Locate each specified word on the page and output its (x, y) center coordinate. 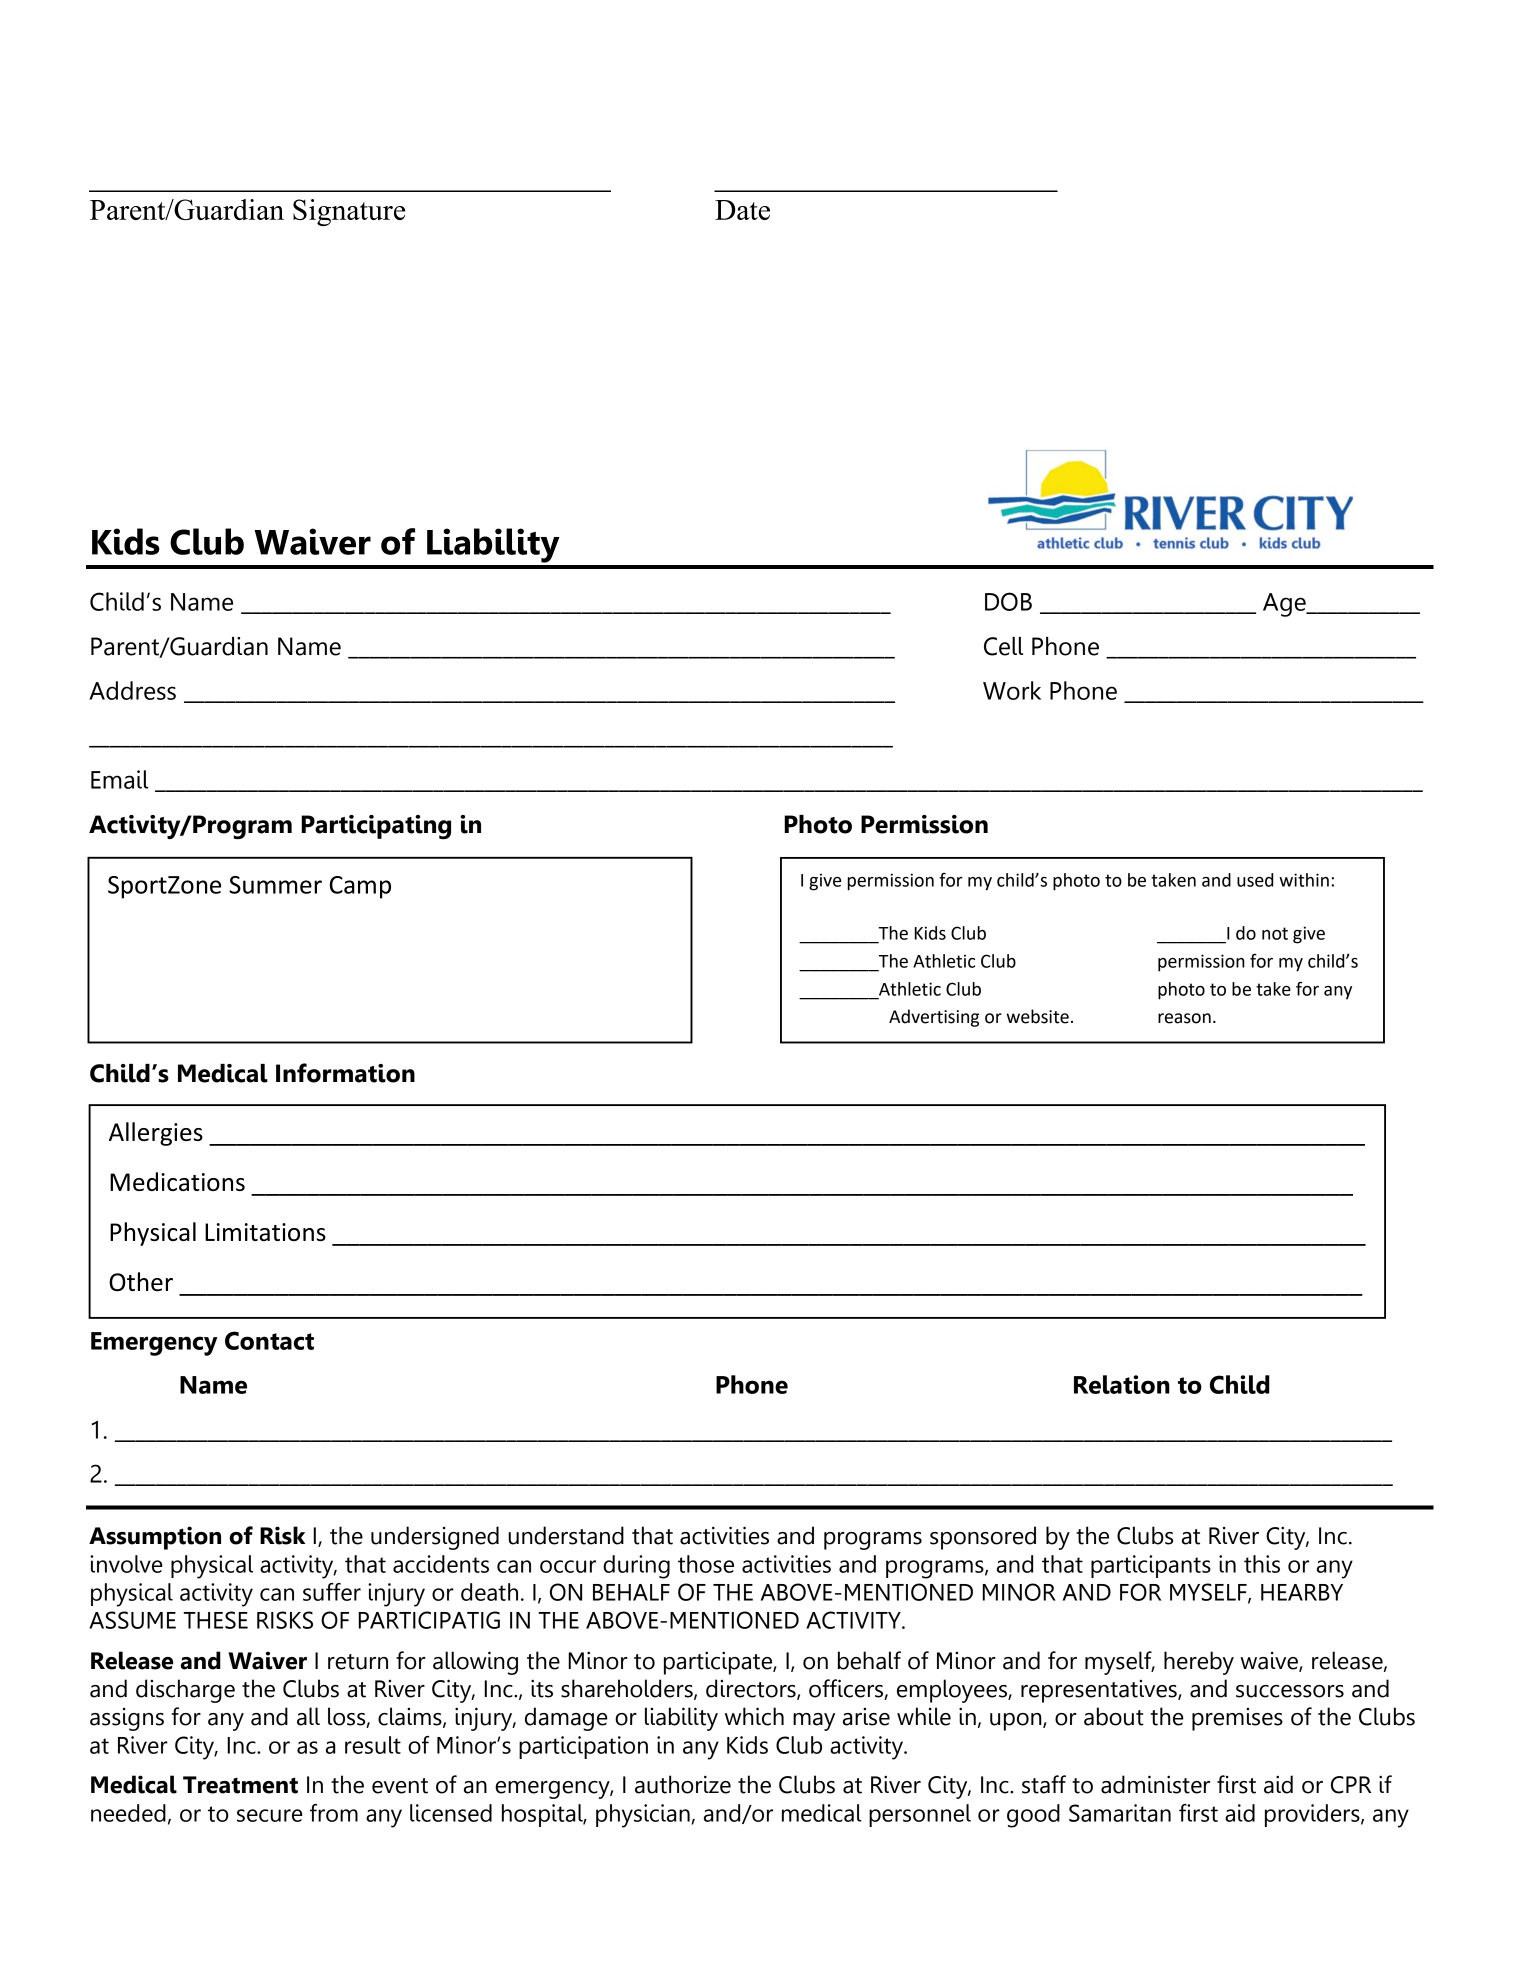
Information (345, 1073)
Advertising (934, 1018)
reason (1184, 1018)
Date (742, 210)
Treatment (240, 1785)
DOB (1008, 601)
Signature (349, 212)
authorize (683, 1784)
